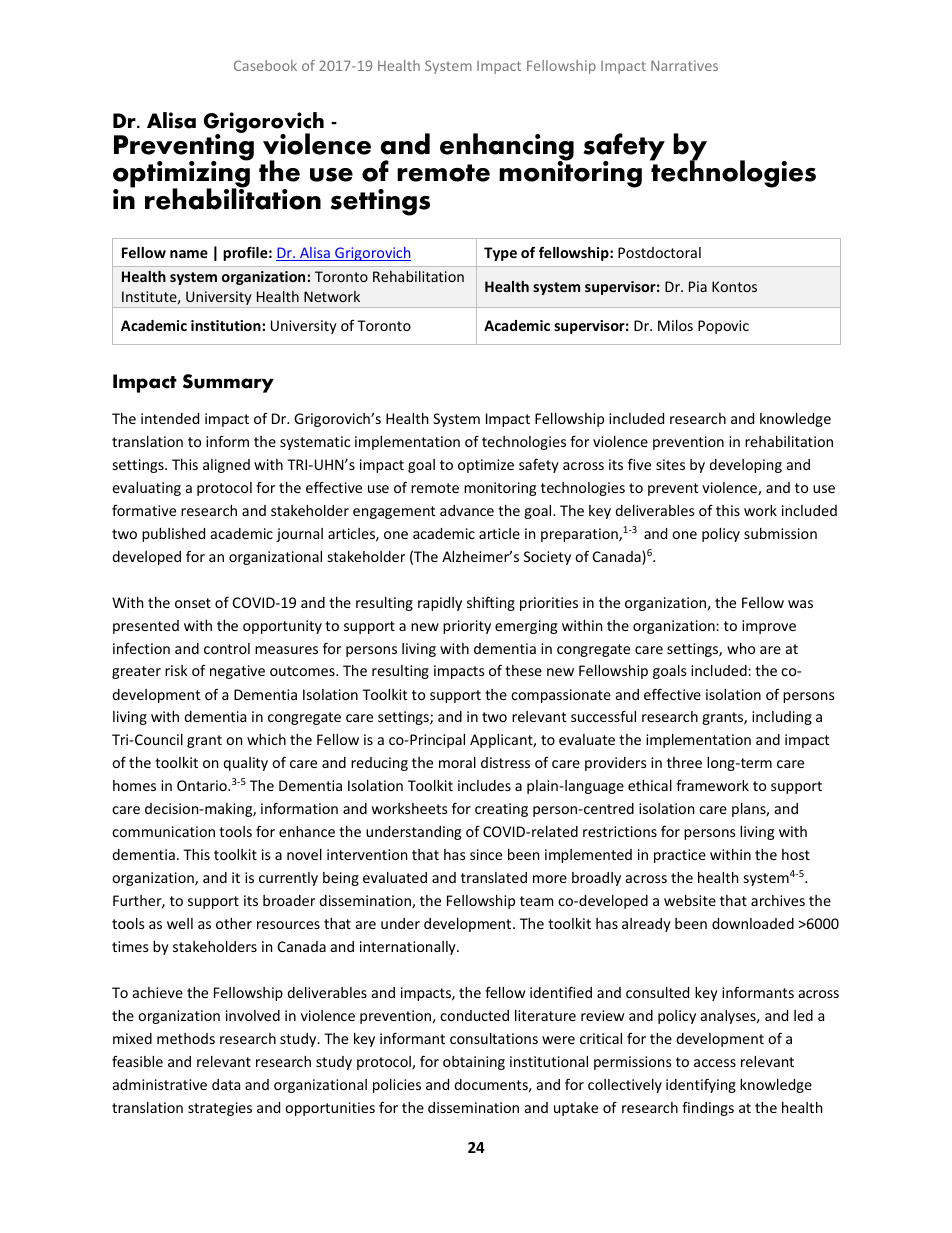  What do you see at coordinates (491, 603) in the screenshot?
I see `shifting` at bounding box center [491, 603].
